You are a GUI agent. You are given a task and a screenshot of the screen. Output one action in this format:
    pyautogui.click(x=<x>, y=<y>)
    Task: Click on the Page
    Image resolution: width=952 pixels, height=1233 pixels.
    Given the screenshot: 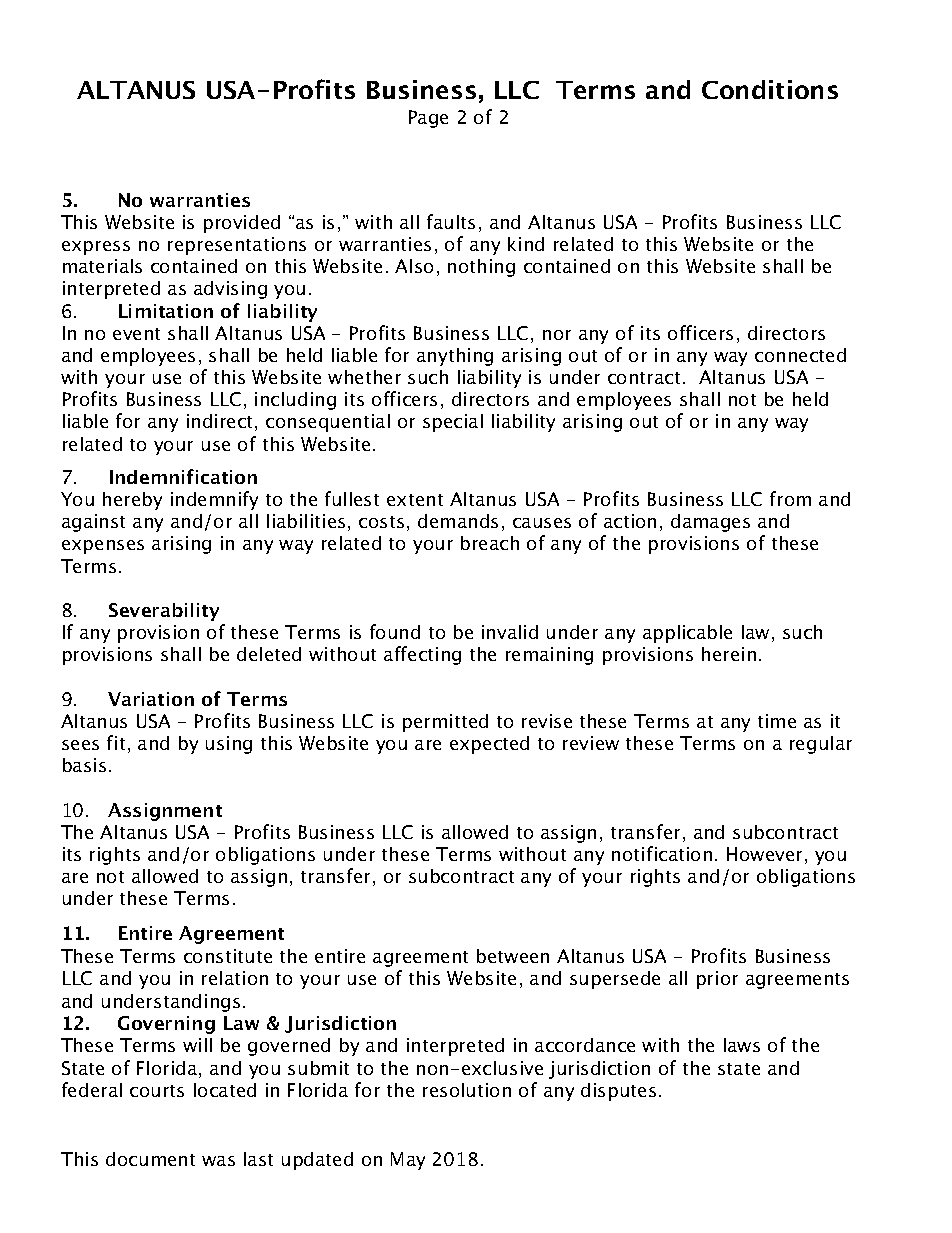 What is the action you would take?
    pyautogui.click(x=428, y=119)
